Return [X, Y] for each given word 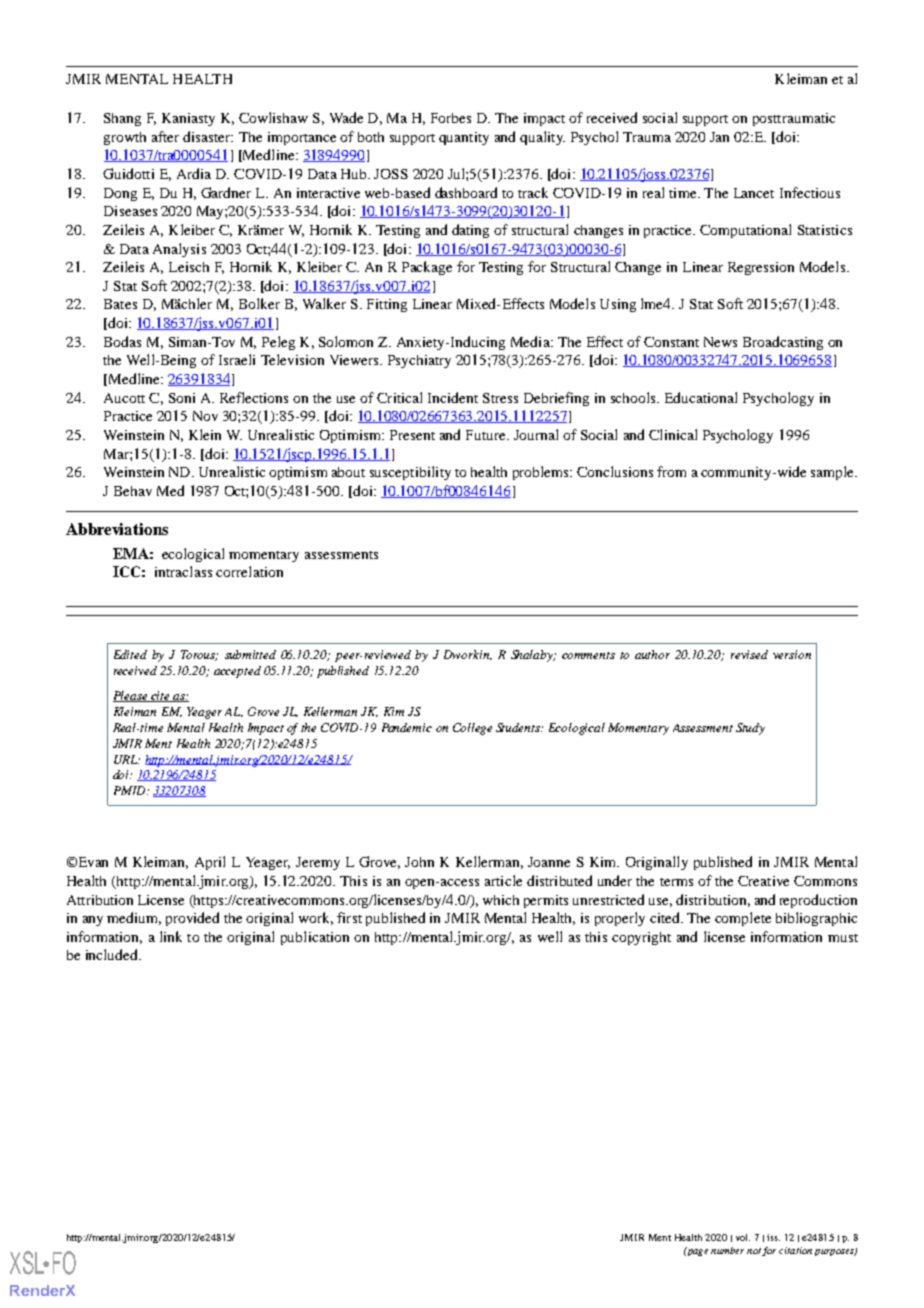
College [472, 729]
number [727, 1250]
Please [131, 696]
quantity [464, 138]
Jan [719, 137]
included [113, 954]
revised [749, 654]
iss [773, 1237]
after [165, 136]
